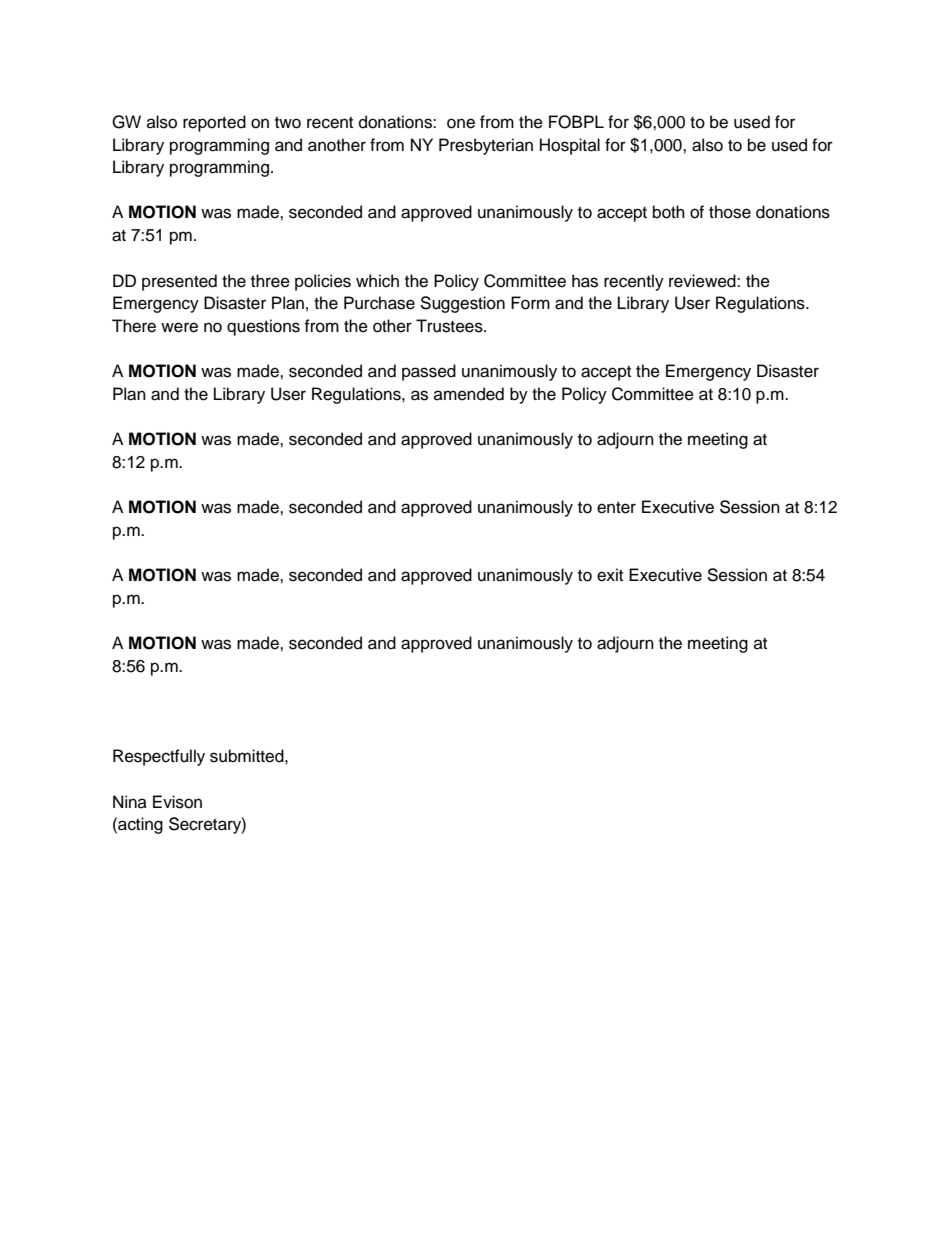 The height and width of the document is (1233, 952). What do you see at coordinates (179, 327) in the document?
I see `were` at bounding box center [179, 327].
